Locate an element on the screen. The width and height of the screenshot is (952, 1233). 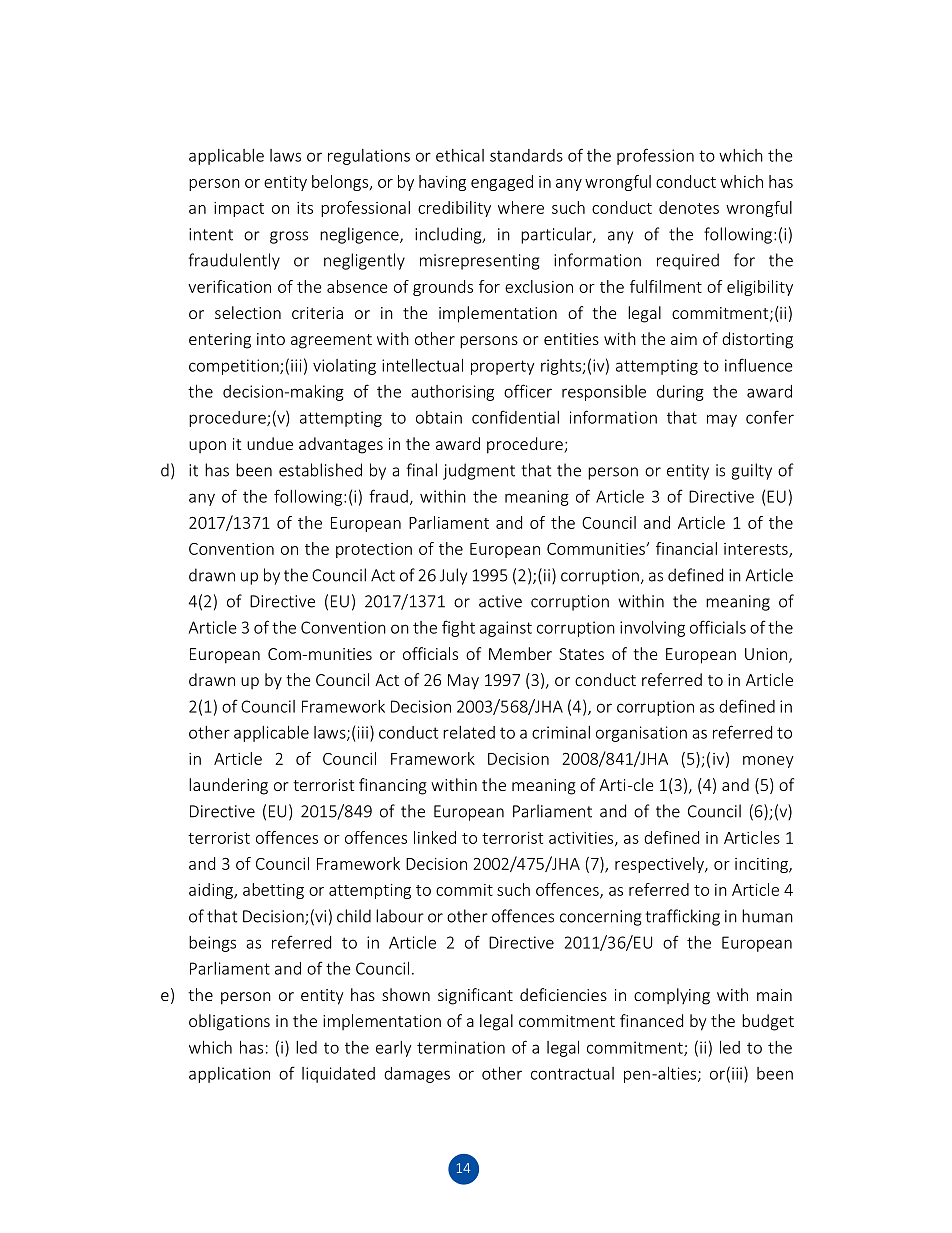
its is located at coordinates (305, 208).
